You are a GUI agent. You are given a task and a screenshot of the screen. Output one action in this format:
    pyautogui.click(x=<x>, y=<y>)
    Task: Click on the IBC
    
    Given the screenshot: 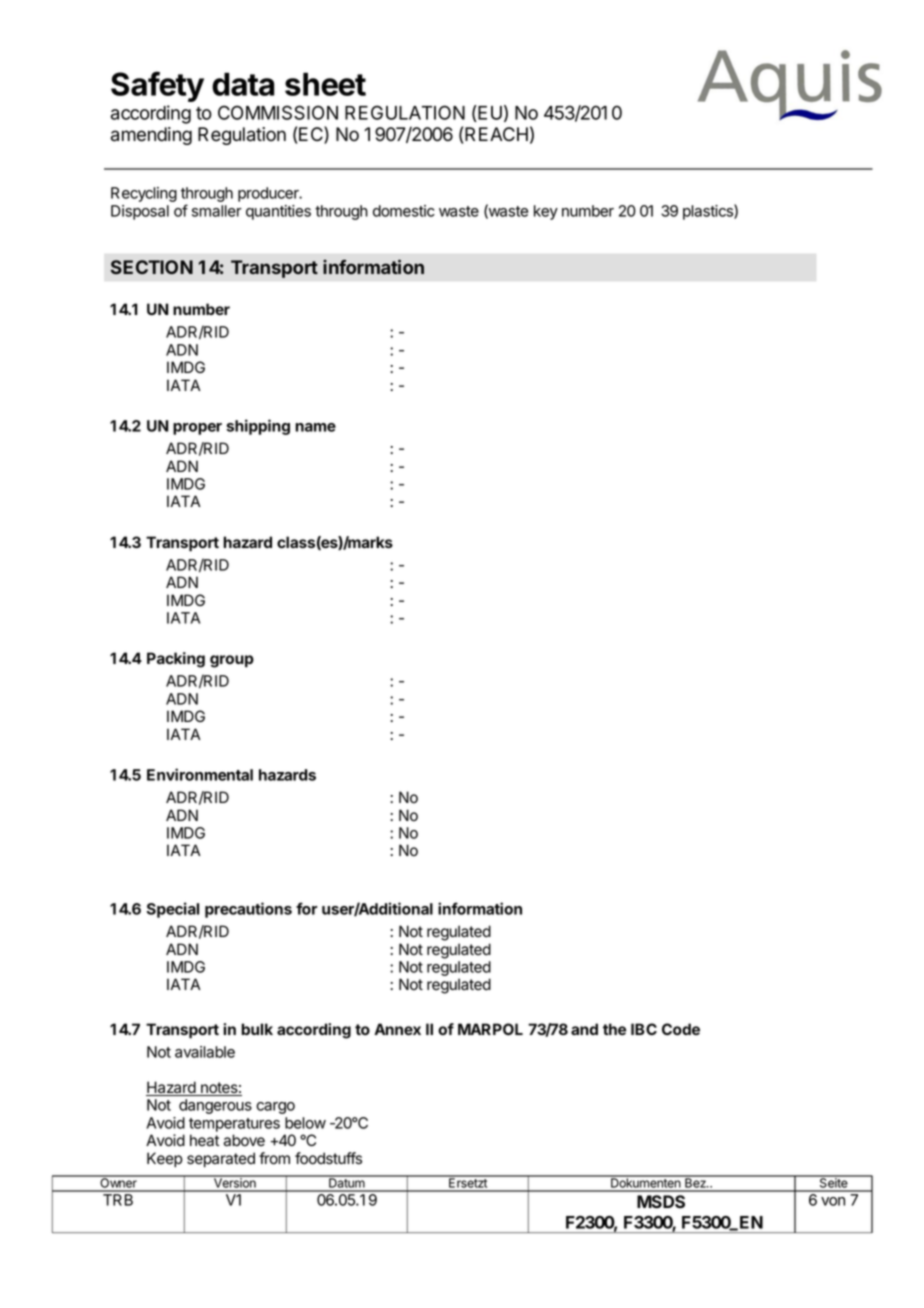 What is the action you would take?
    pyautogui.click(x=644, y=1029)
